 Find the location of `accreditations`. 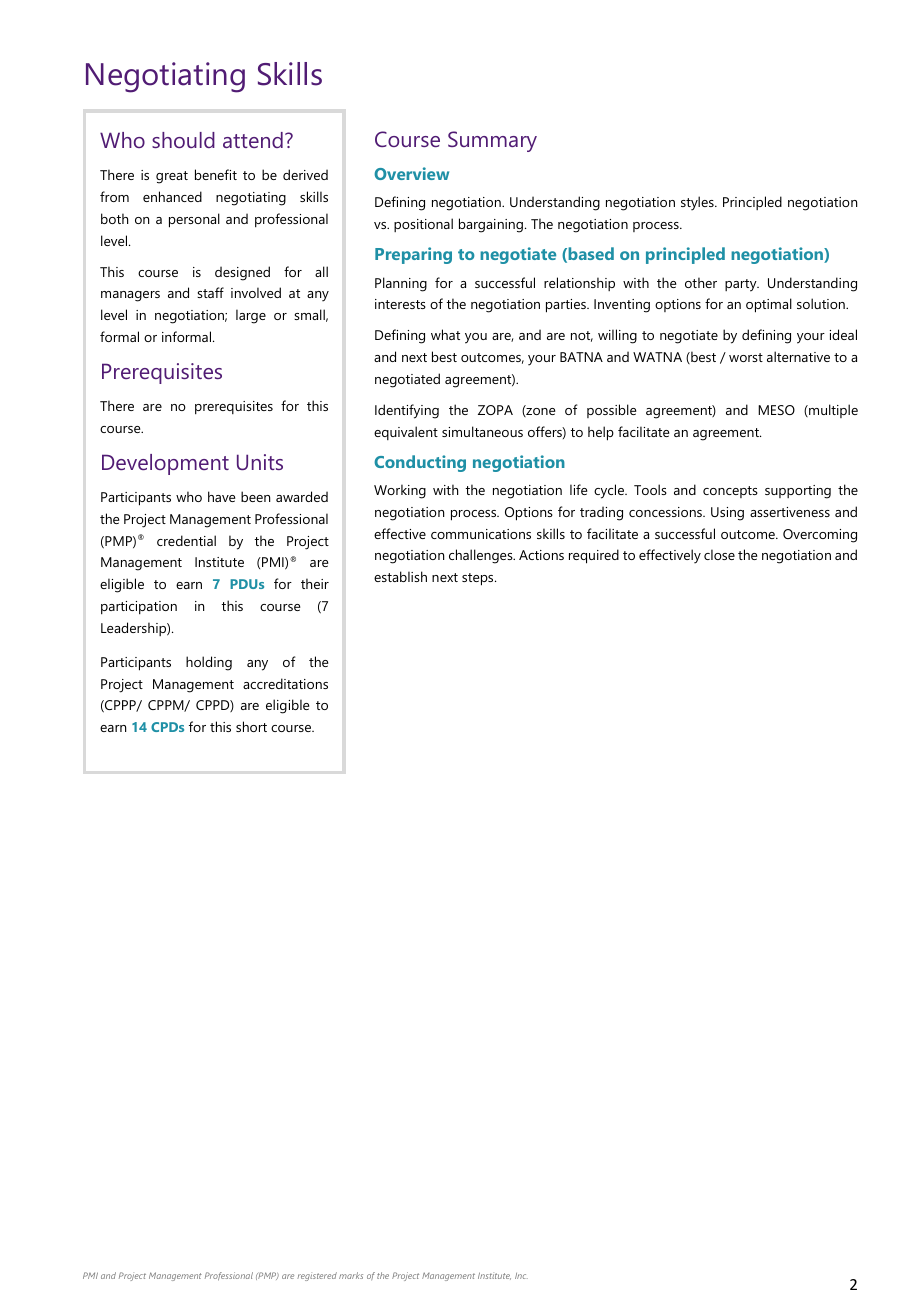

accreditations is located at coordinates (285, 683).
